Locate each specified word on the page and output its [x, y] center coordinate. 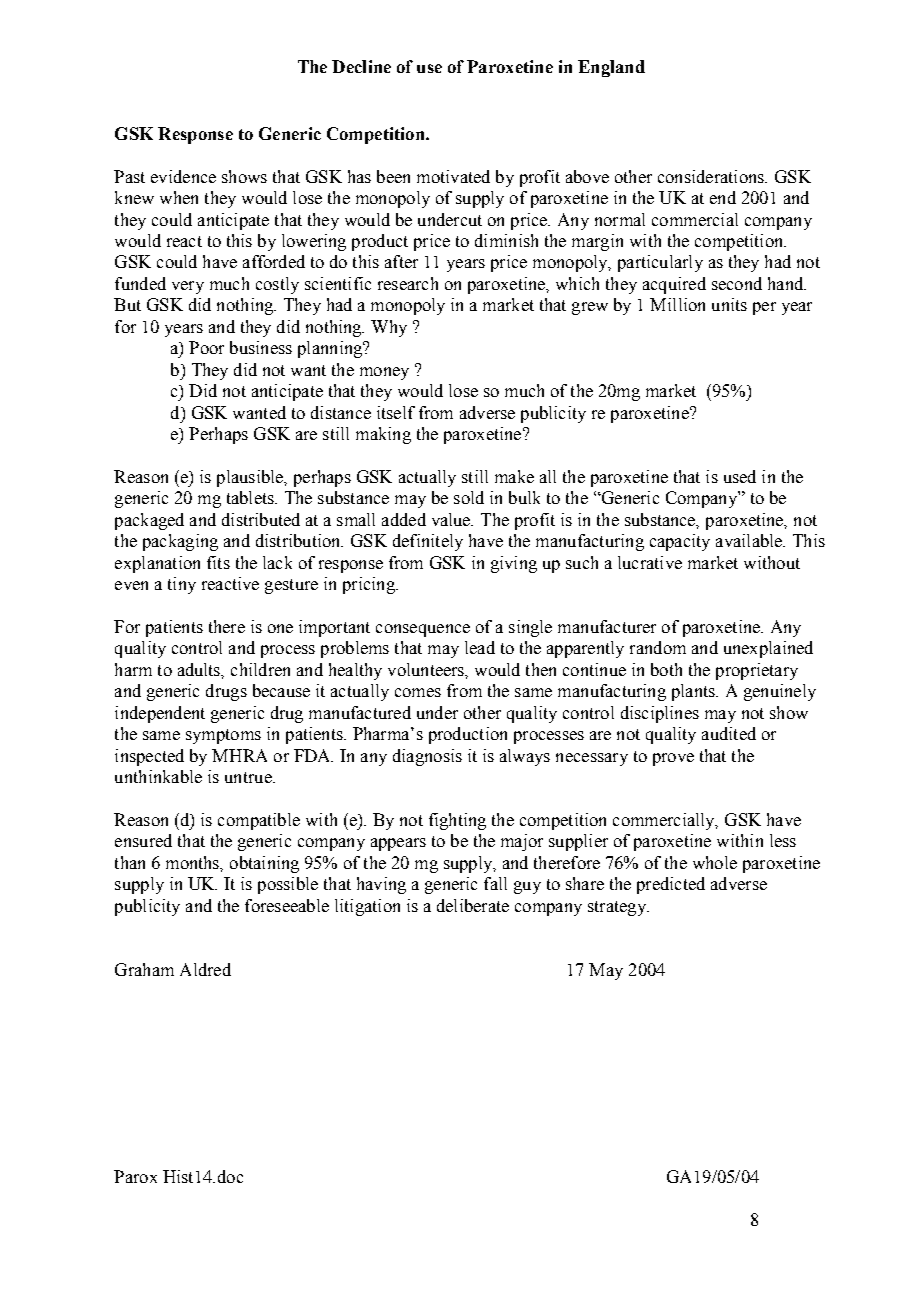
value [452, 519]
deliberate [473, 905]
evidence [183, 176]
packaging [180, 542]
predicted [671, 885]
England [611, 68]
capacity [680, 542]
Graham [144, 969]
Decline [361, 66]
